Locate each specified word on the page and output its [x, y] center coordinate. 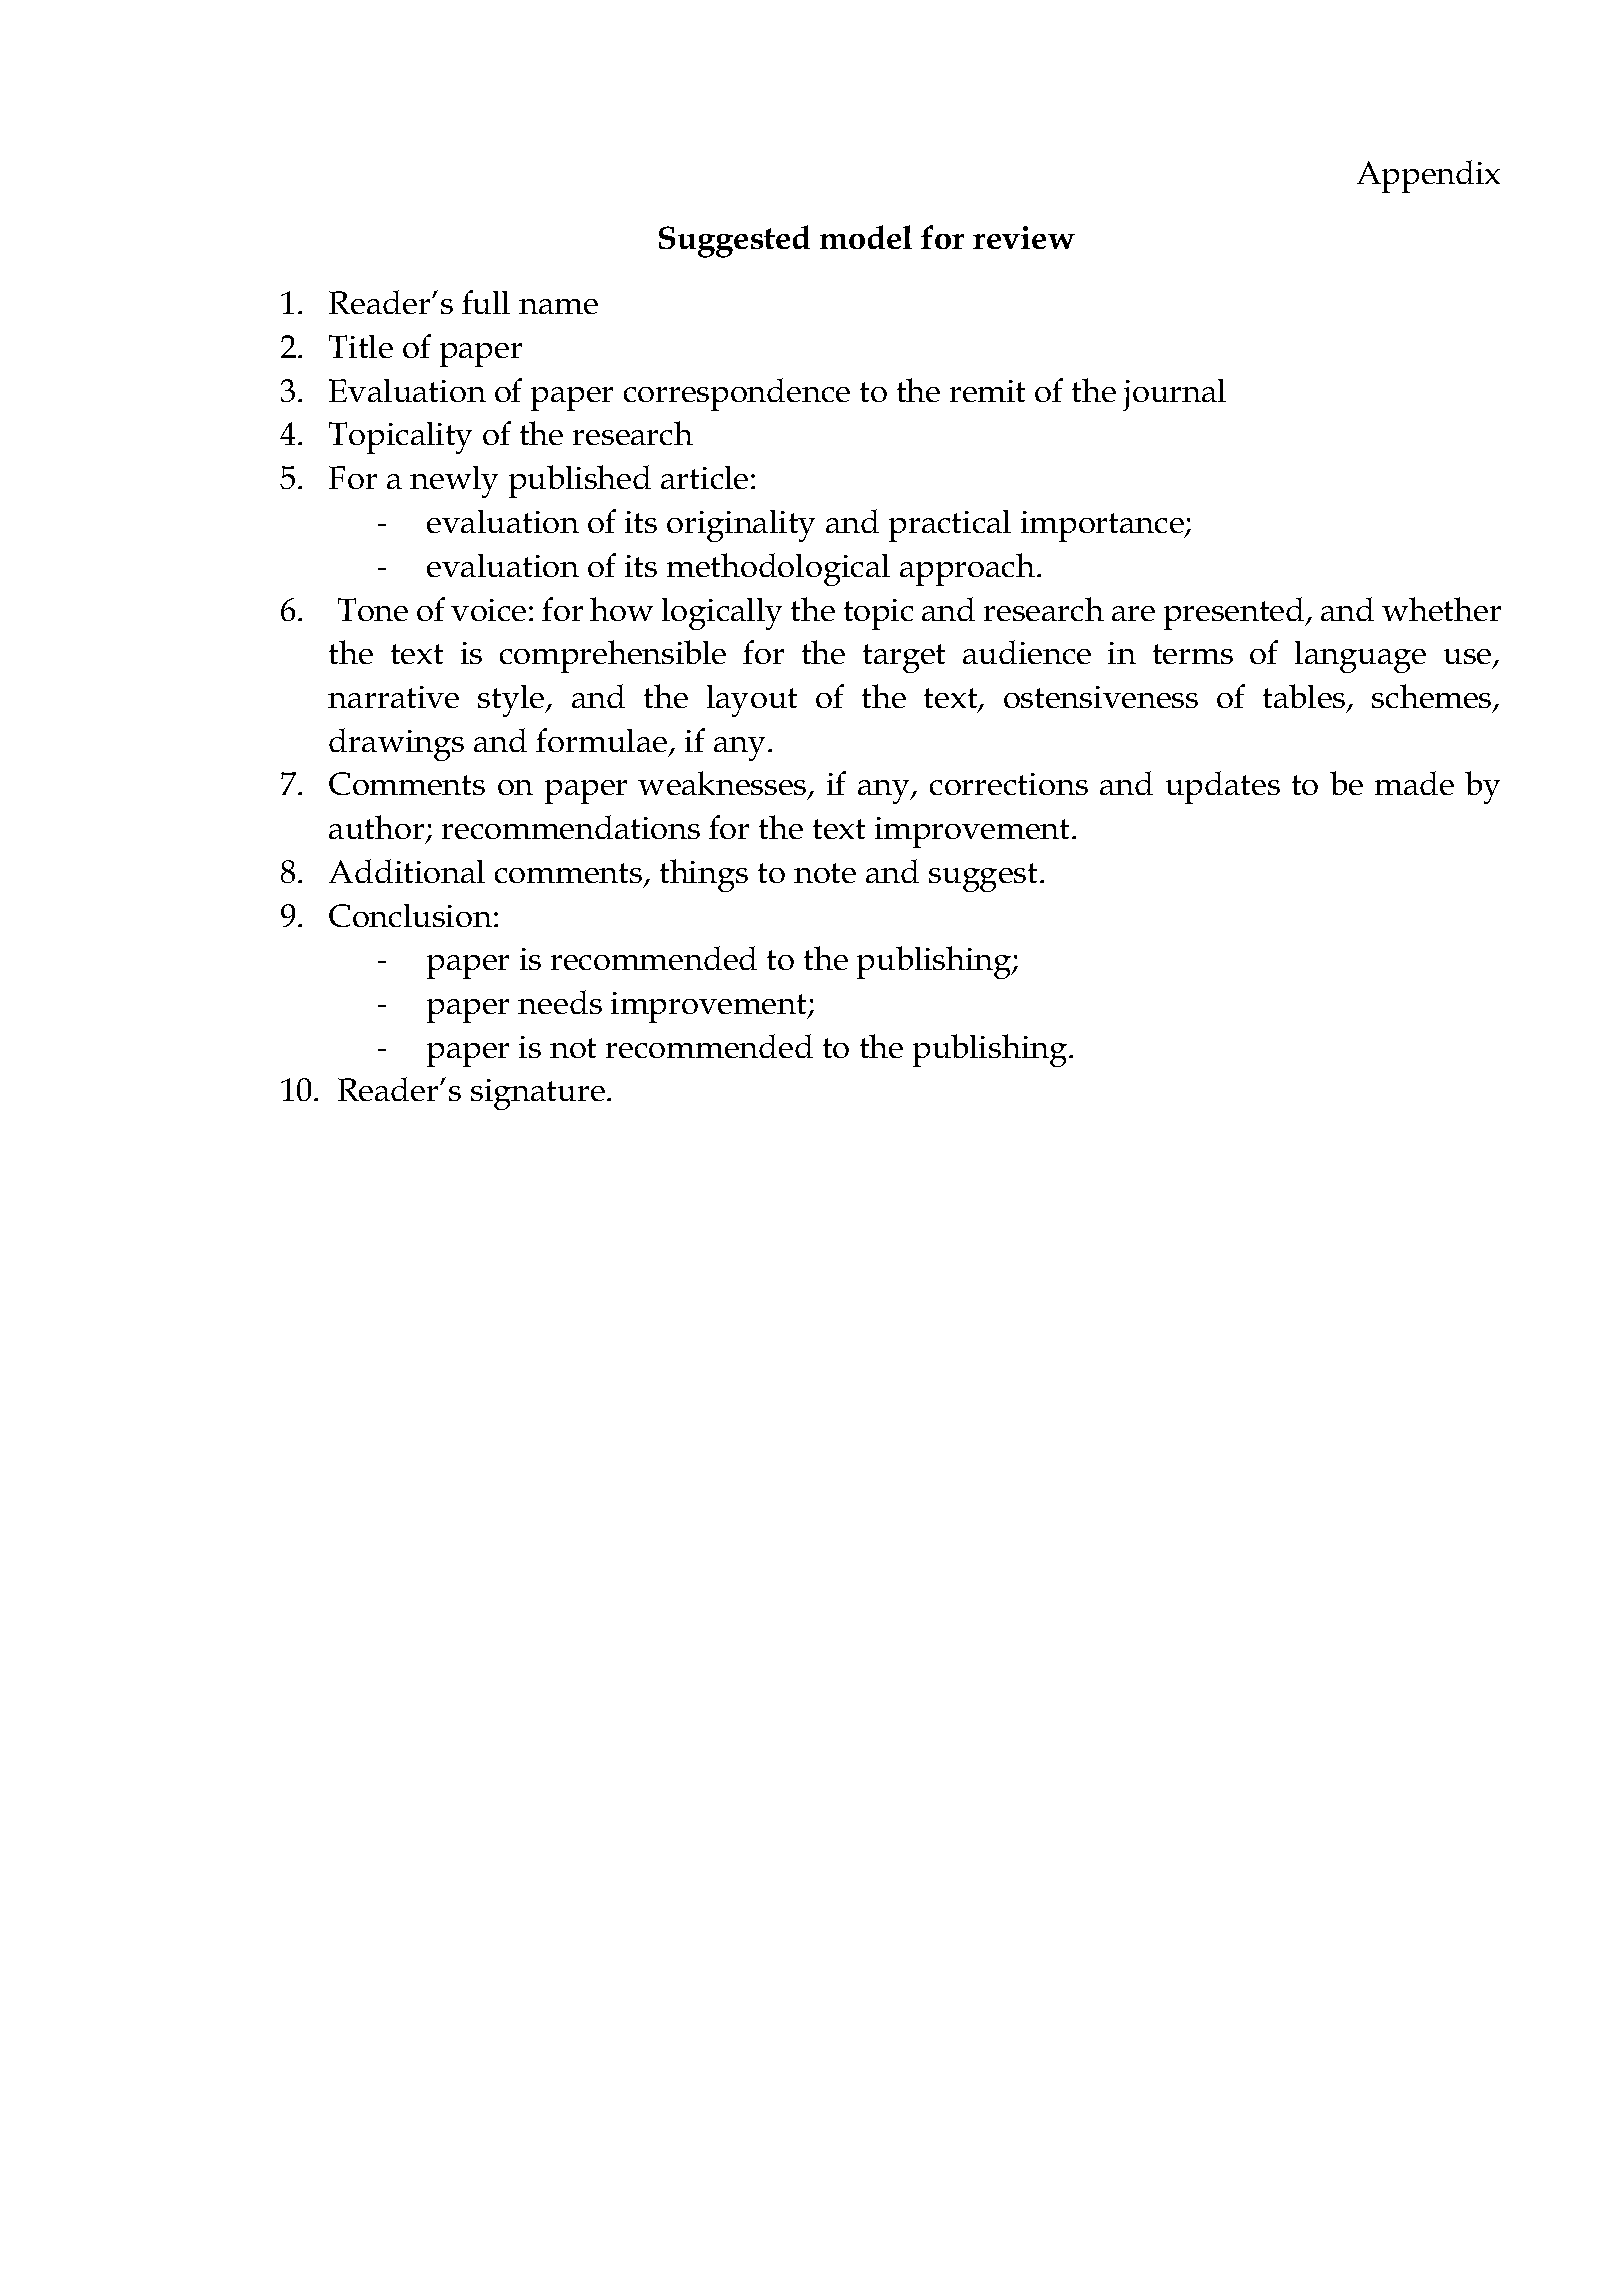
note [825, 873]
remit [987, 391]
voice [488, 610]
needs [560, 1002]
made [1414, 783]
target [904, 658]
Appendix [1428, 176]
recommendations [571, 827]
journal [1174, 395]
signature [538, 1094]
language [1360, 657]
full [486, 302]
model [866, 237]
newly [454, 482]
